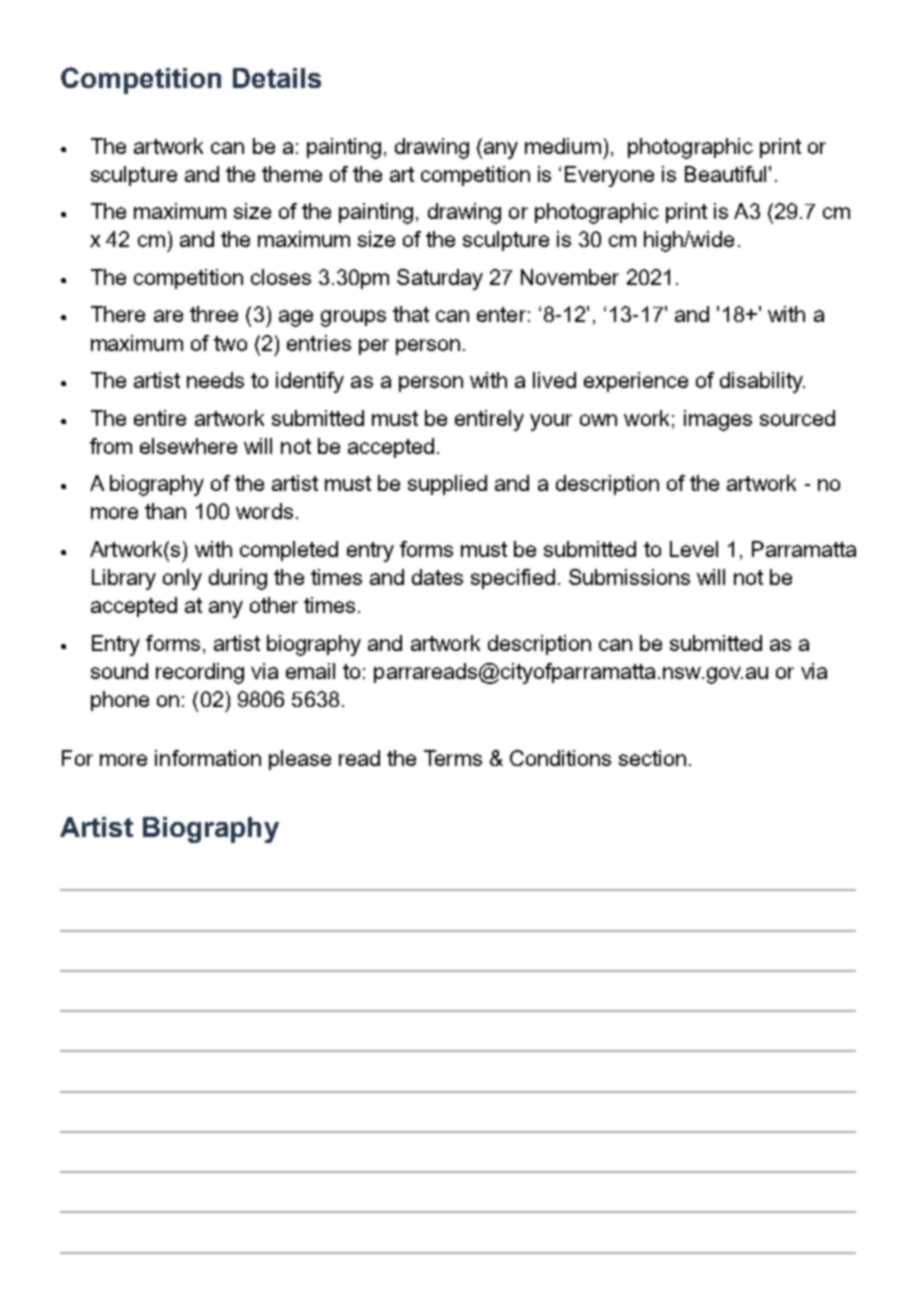  Describe the element at coordinates (440, 279) in the screenshot. I see `Saturday` at that location.
